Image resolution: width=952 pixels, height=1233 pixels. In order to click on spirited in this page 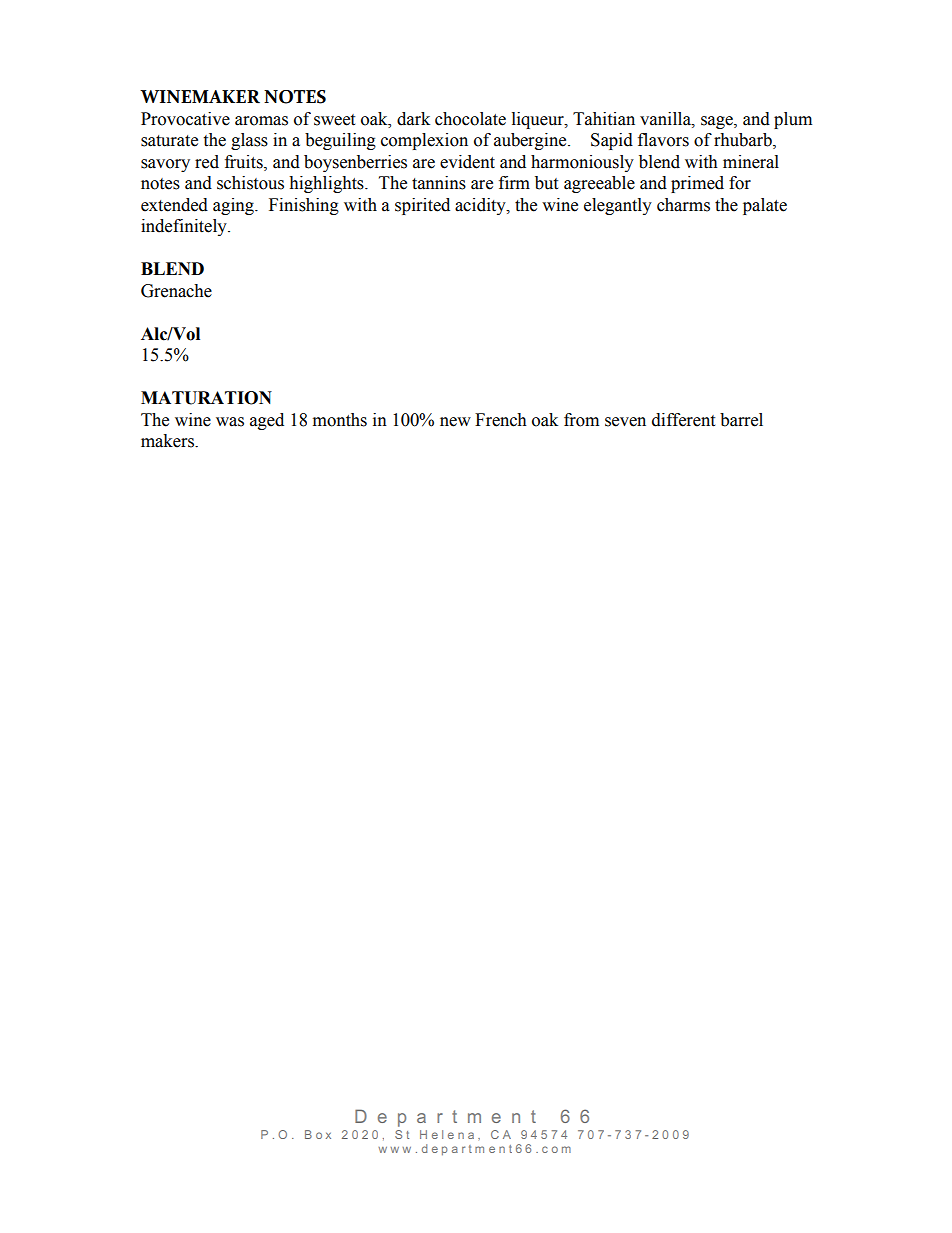, I will do `click(422, 206)`.
